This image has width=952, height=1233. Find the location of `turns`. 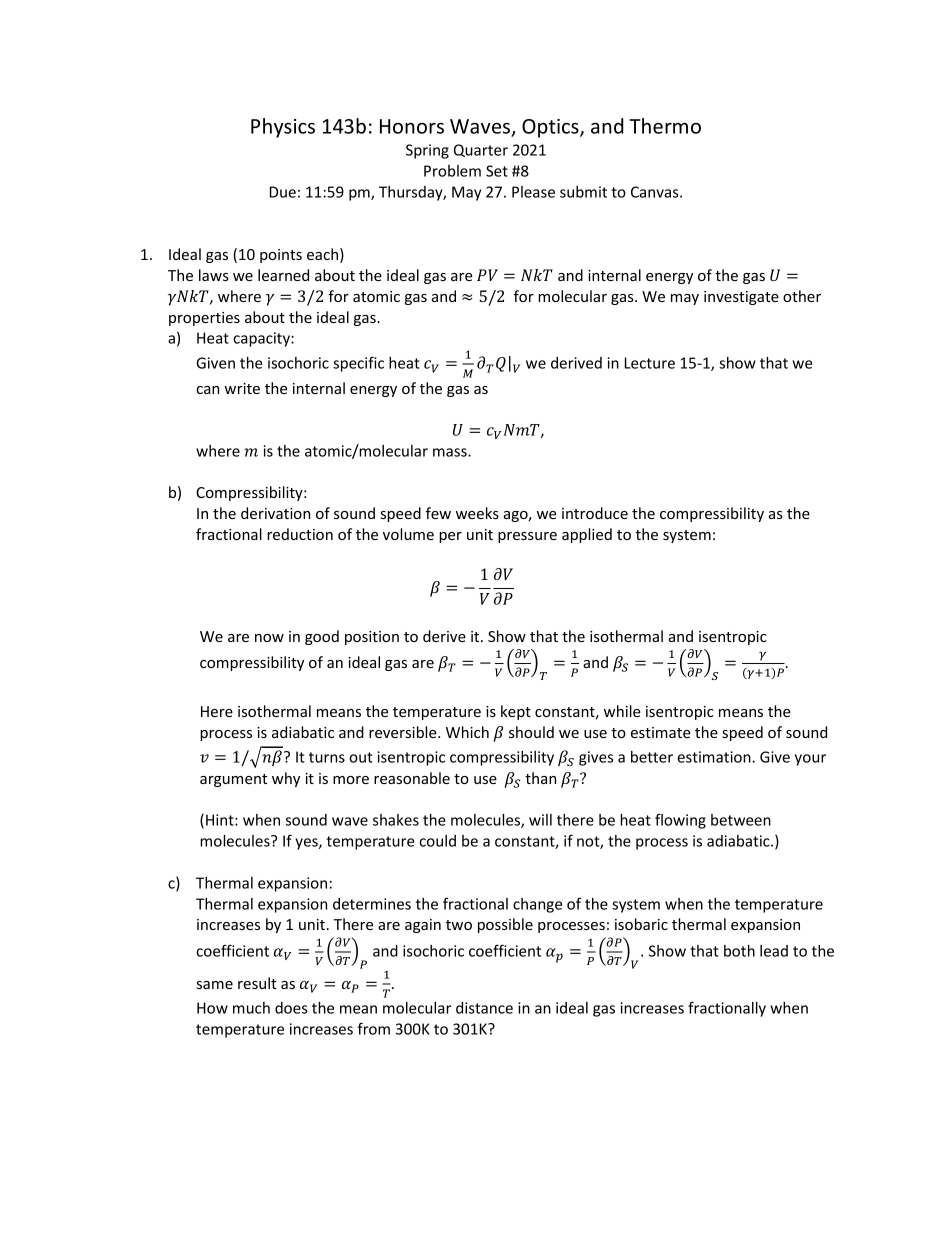

turns is located at coordinates (327, 757).
